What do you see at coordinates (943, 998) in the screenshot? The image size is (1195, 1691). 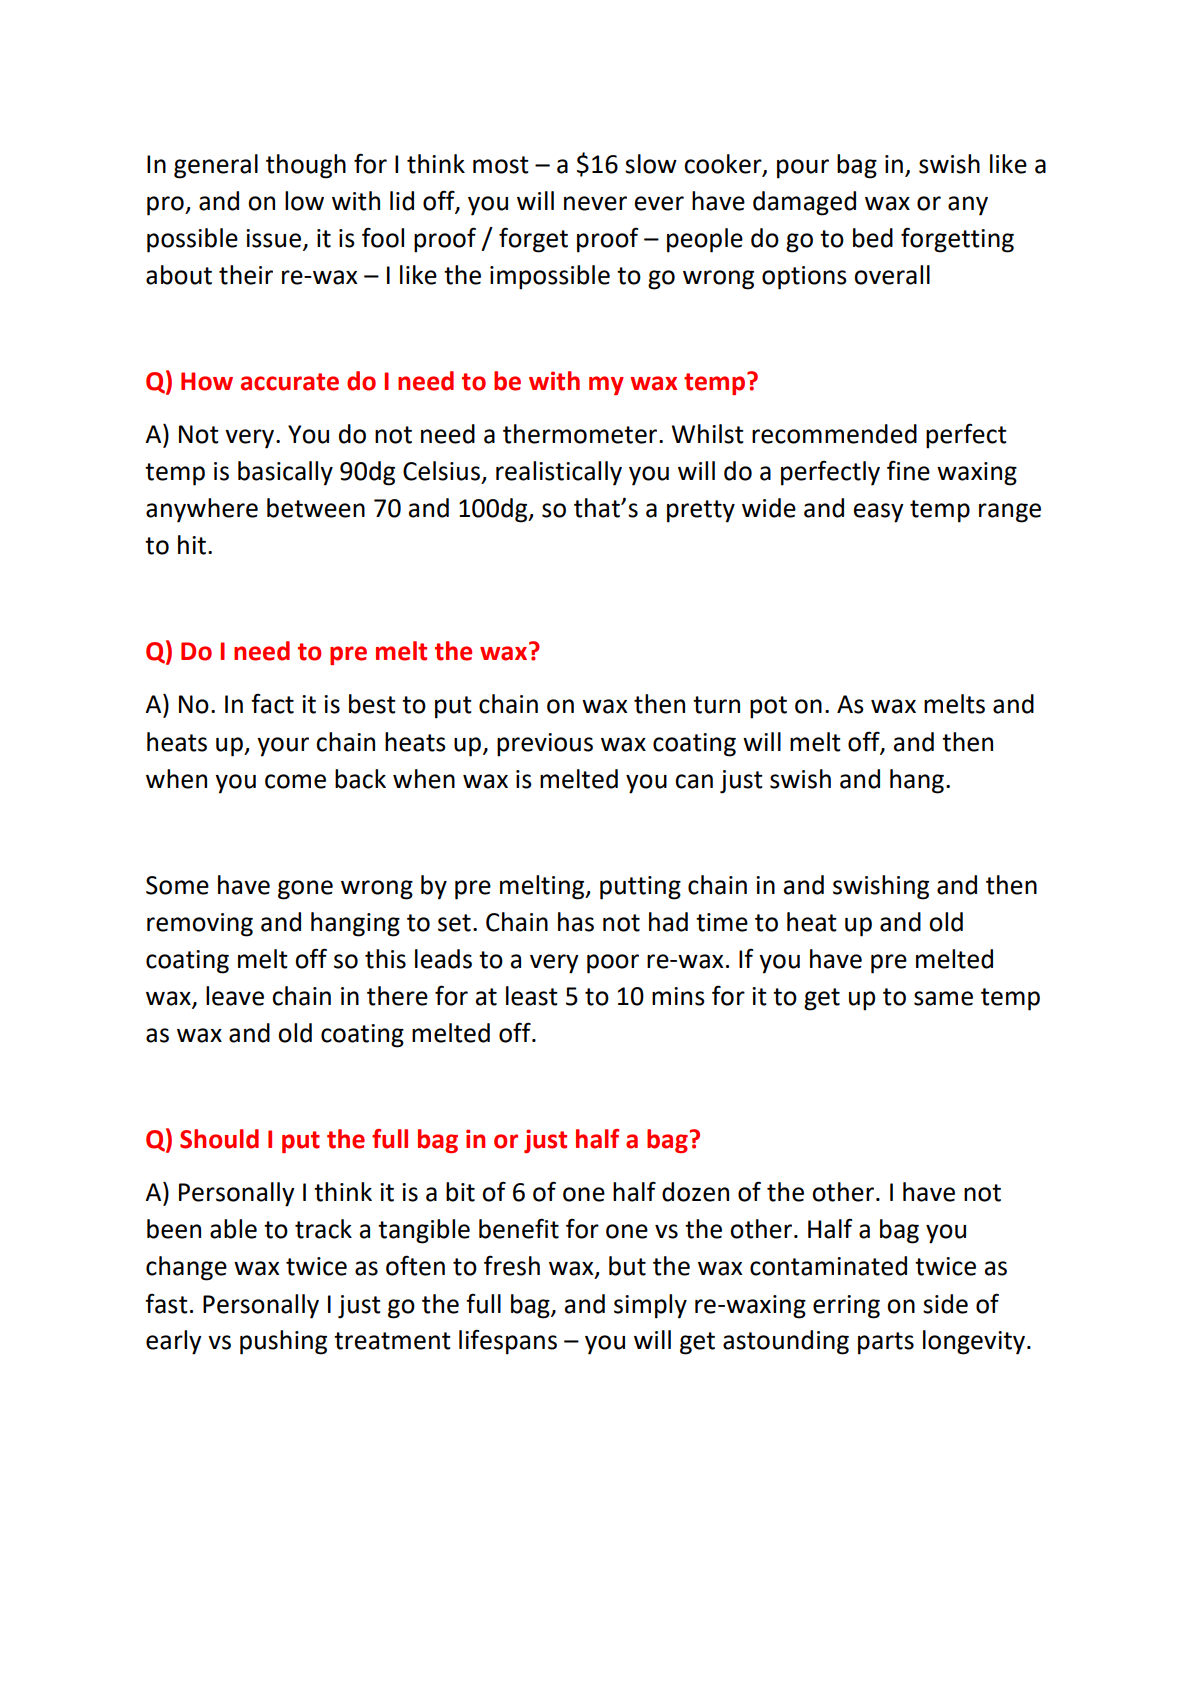 I see `same` at bounding box center [943, 998].
